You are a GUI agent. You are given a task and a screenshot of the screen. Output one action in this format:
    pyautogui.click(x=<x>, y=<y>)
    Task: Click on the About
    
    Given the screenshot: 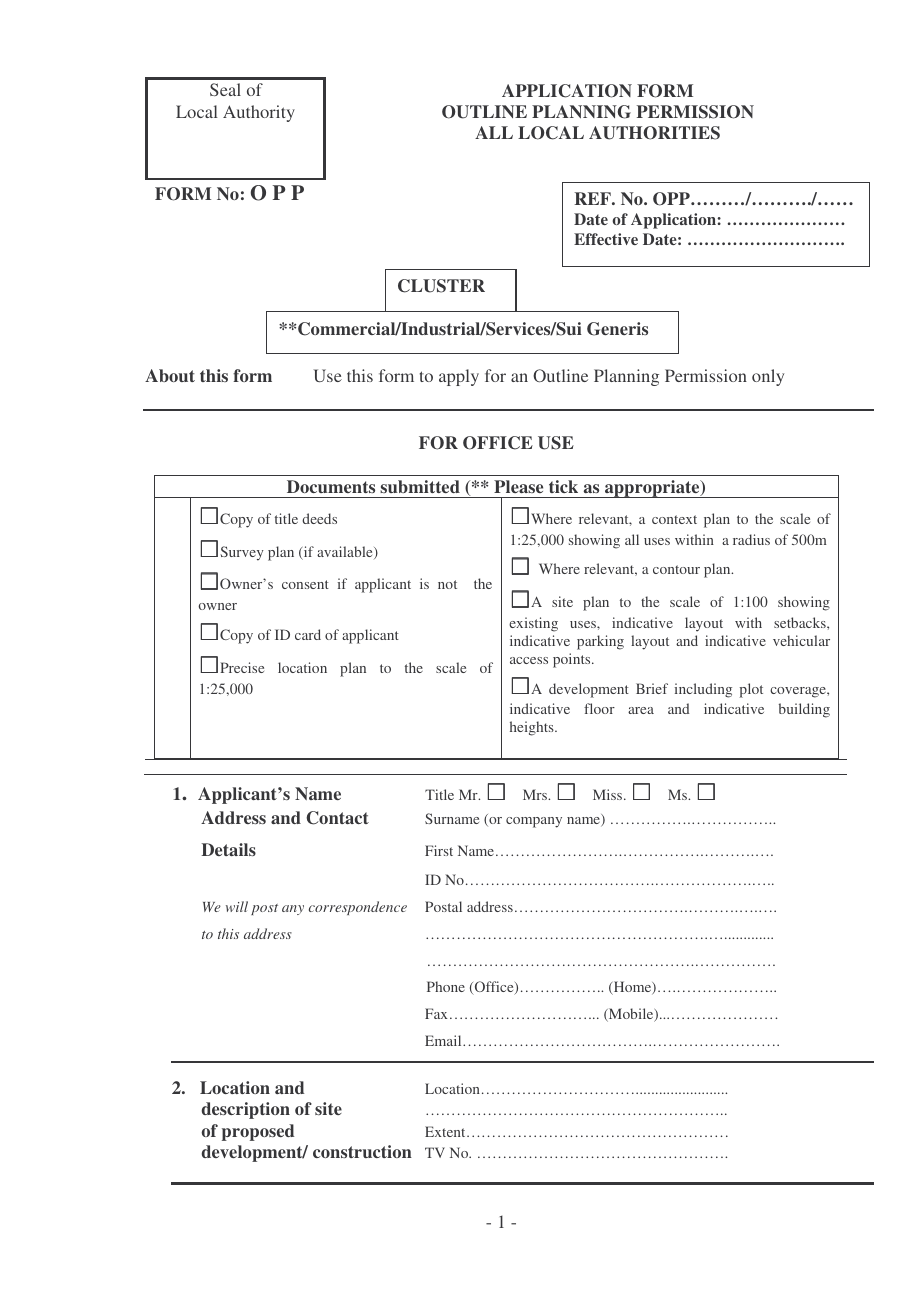 What is the action you would take?
    pyautogui.click(x=170, y=375)
